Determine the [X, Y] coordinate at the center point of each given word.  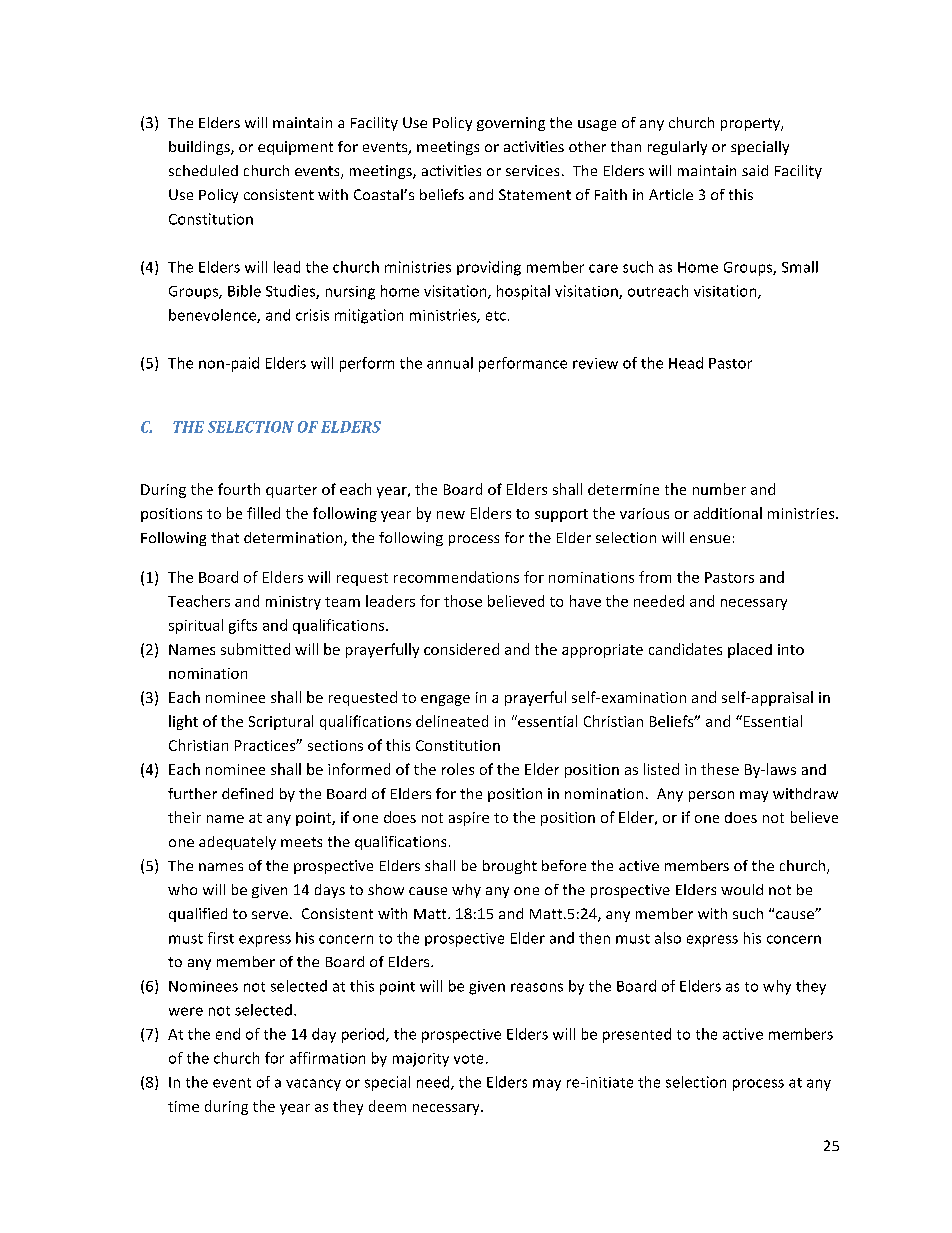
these [720, 769]
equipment [295, 148]
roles [458, 769]
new [451, 515]
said [755, 170]
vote [468, 1059]
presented [637, 1035]
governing [511, 124]
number [719, 489]
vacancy [313, 1085]
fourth [239, 489]
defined [247, 793]
